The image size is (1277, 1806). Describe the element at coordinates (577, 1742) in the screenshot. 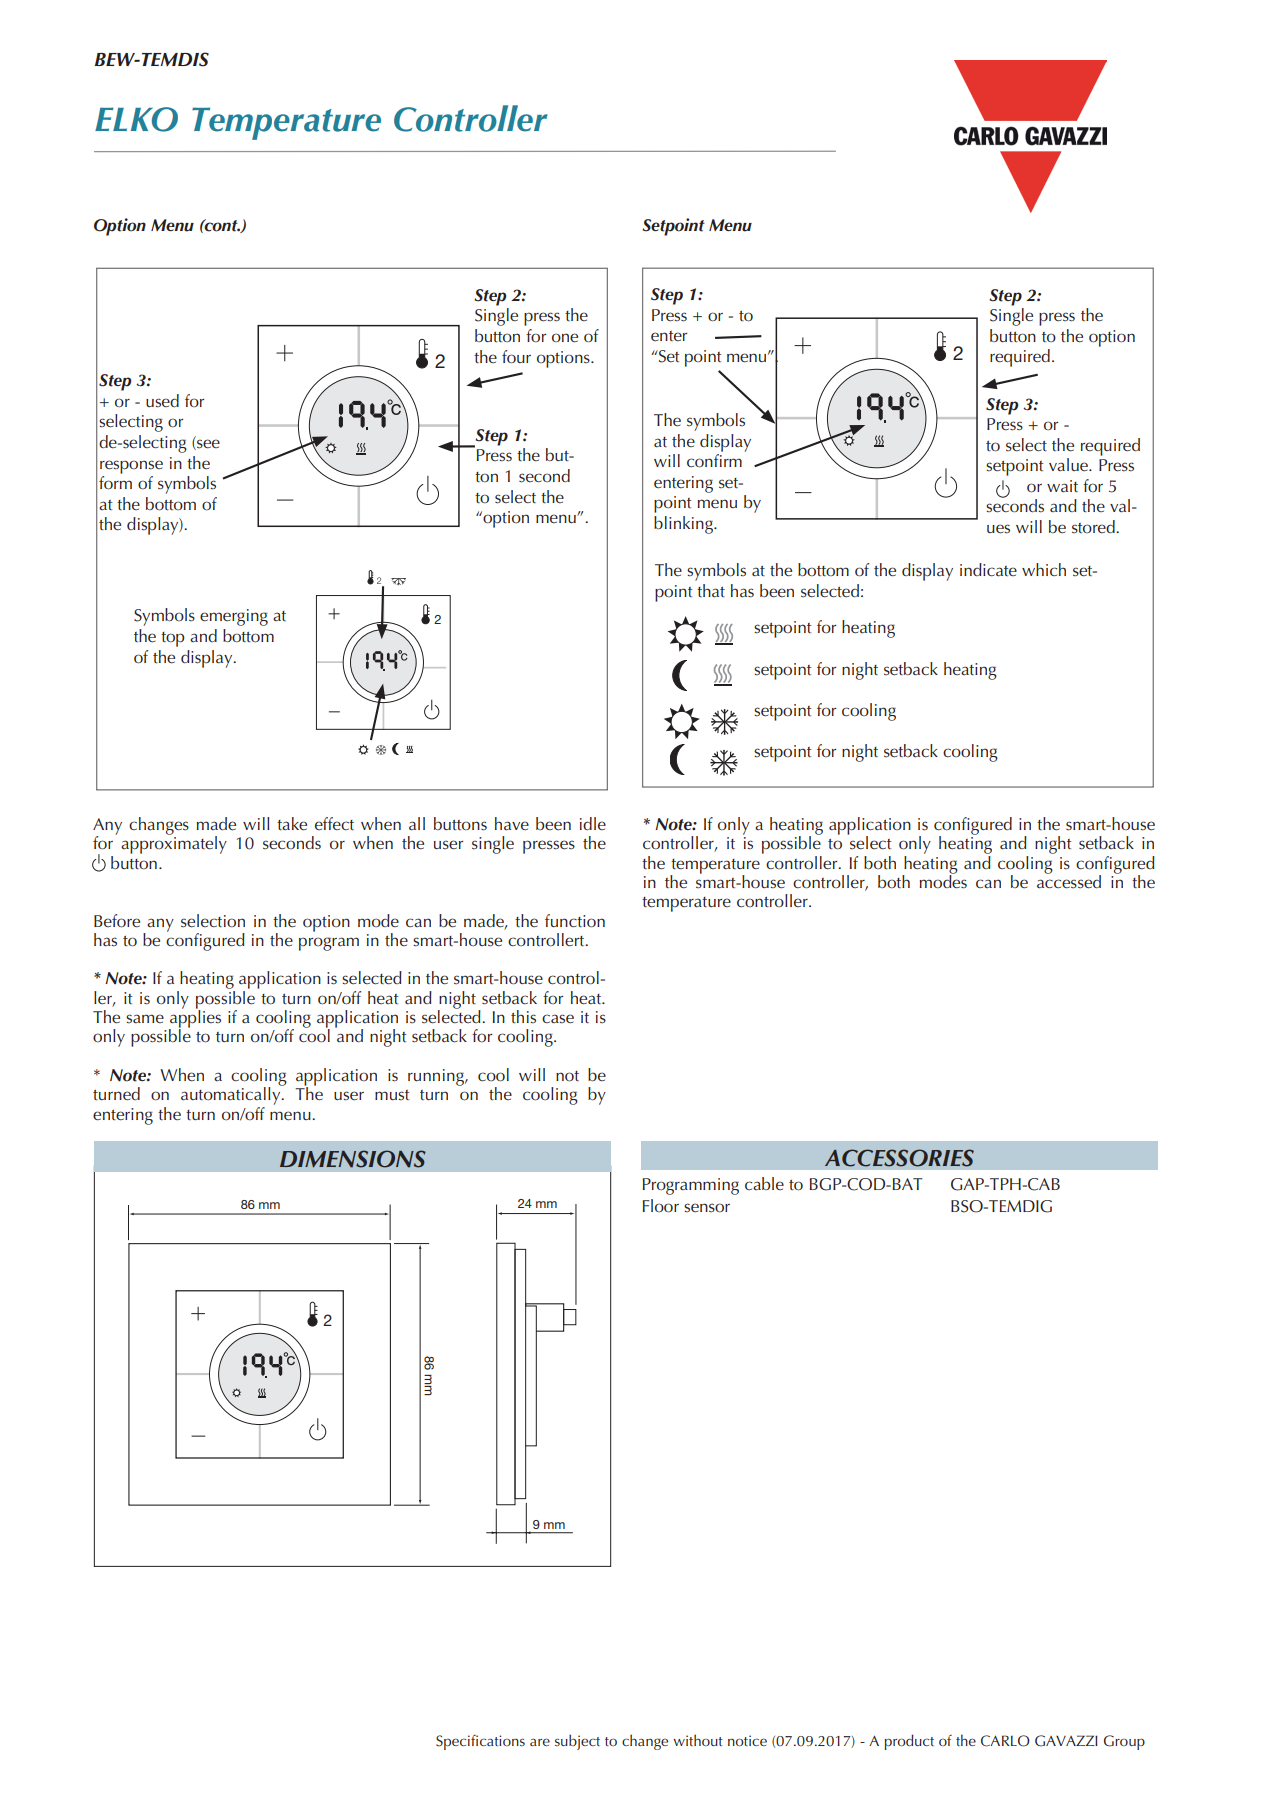

I see `subject` at that location.
